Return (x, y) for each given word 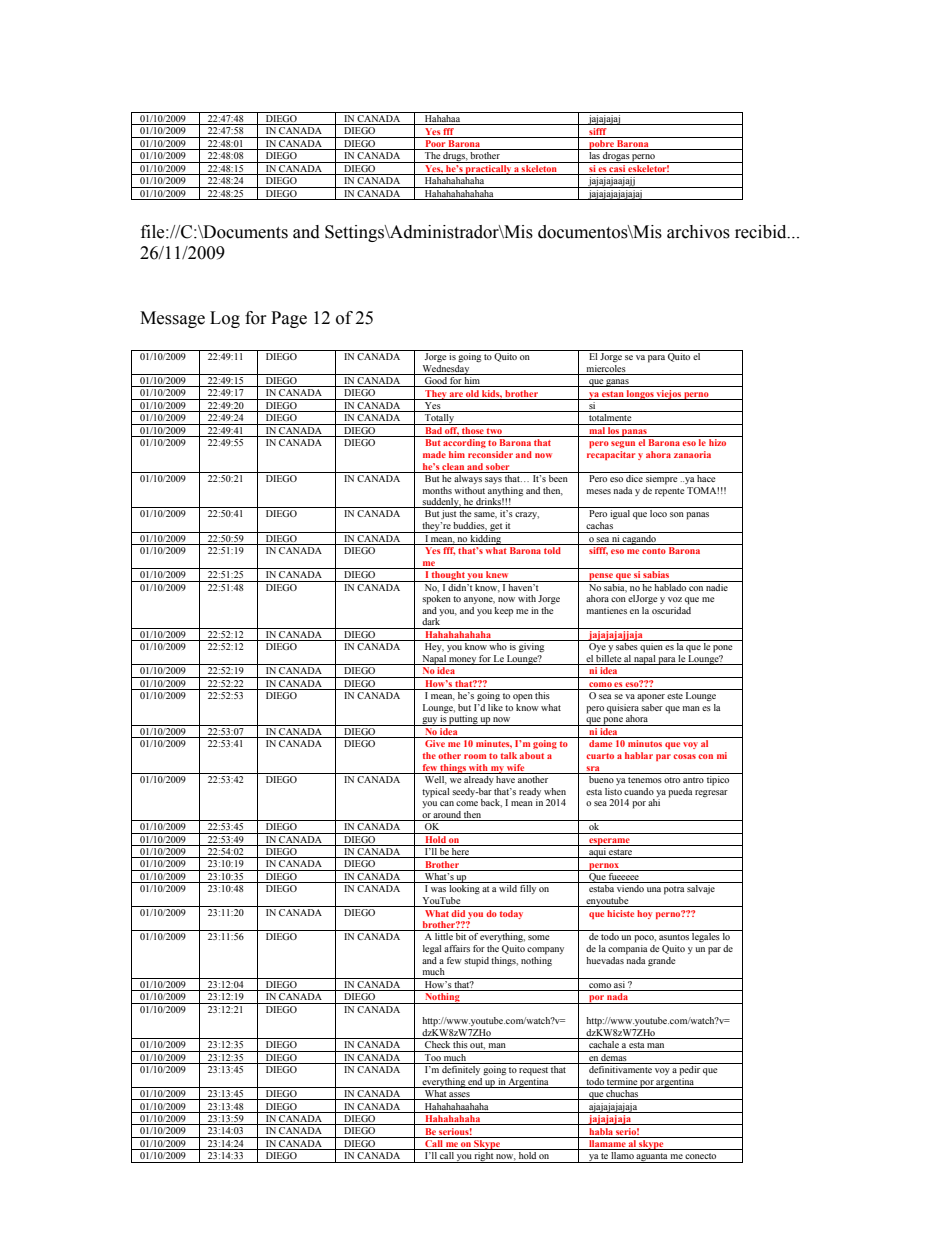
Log (225, 319)
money (462, 661)
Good (436, 382)
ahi (654, 802)
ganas (617, 383)
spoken (436, 600)
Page (289, 319)
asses (460, 1096)
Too (433, 1056)
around (447, 814)
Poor (435, 145)
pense (601, 577)
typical (436, 793)
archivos (698, 232)
